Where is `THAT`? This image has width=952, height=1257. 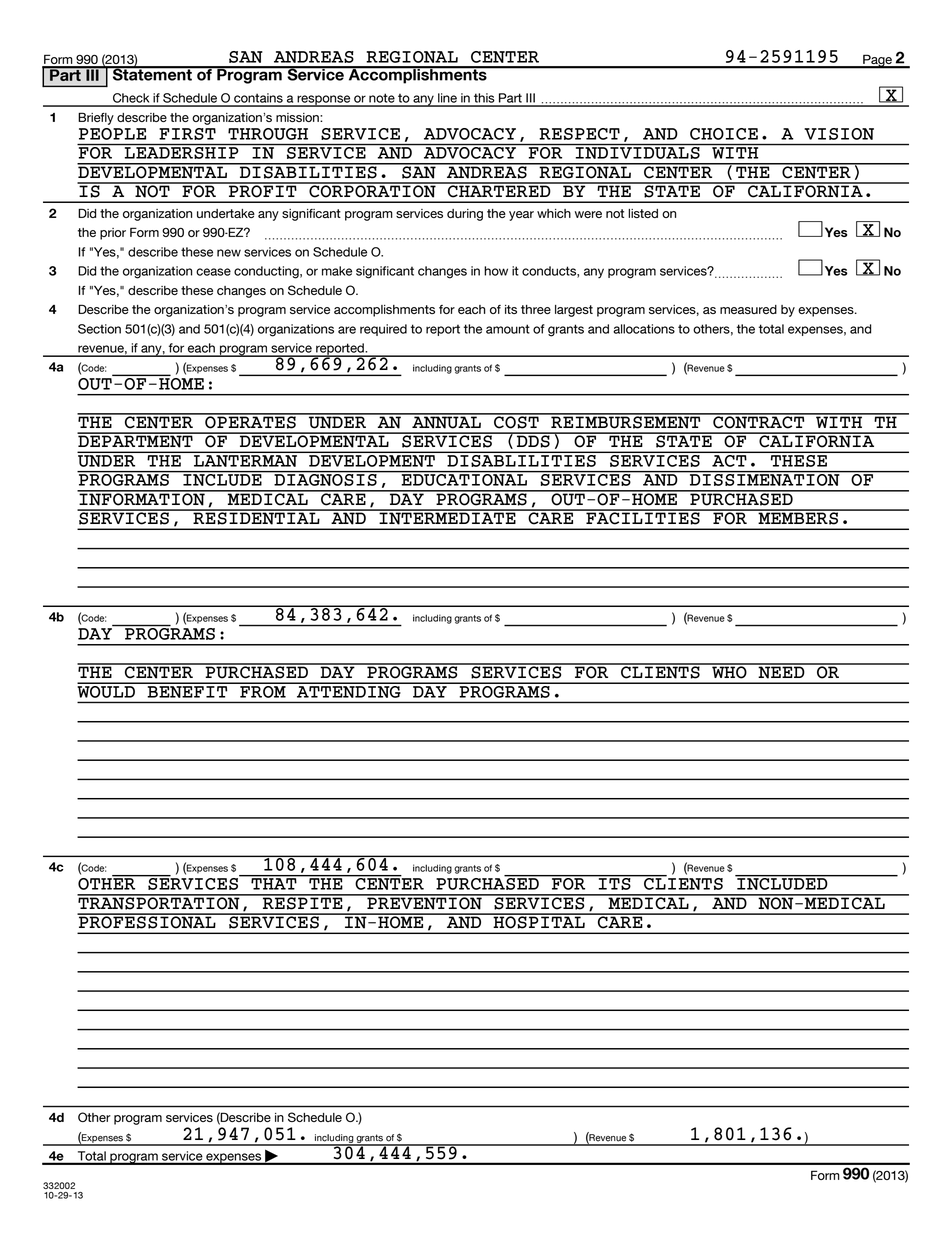 THAT is located at coordinates (274, 883).
